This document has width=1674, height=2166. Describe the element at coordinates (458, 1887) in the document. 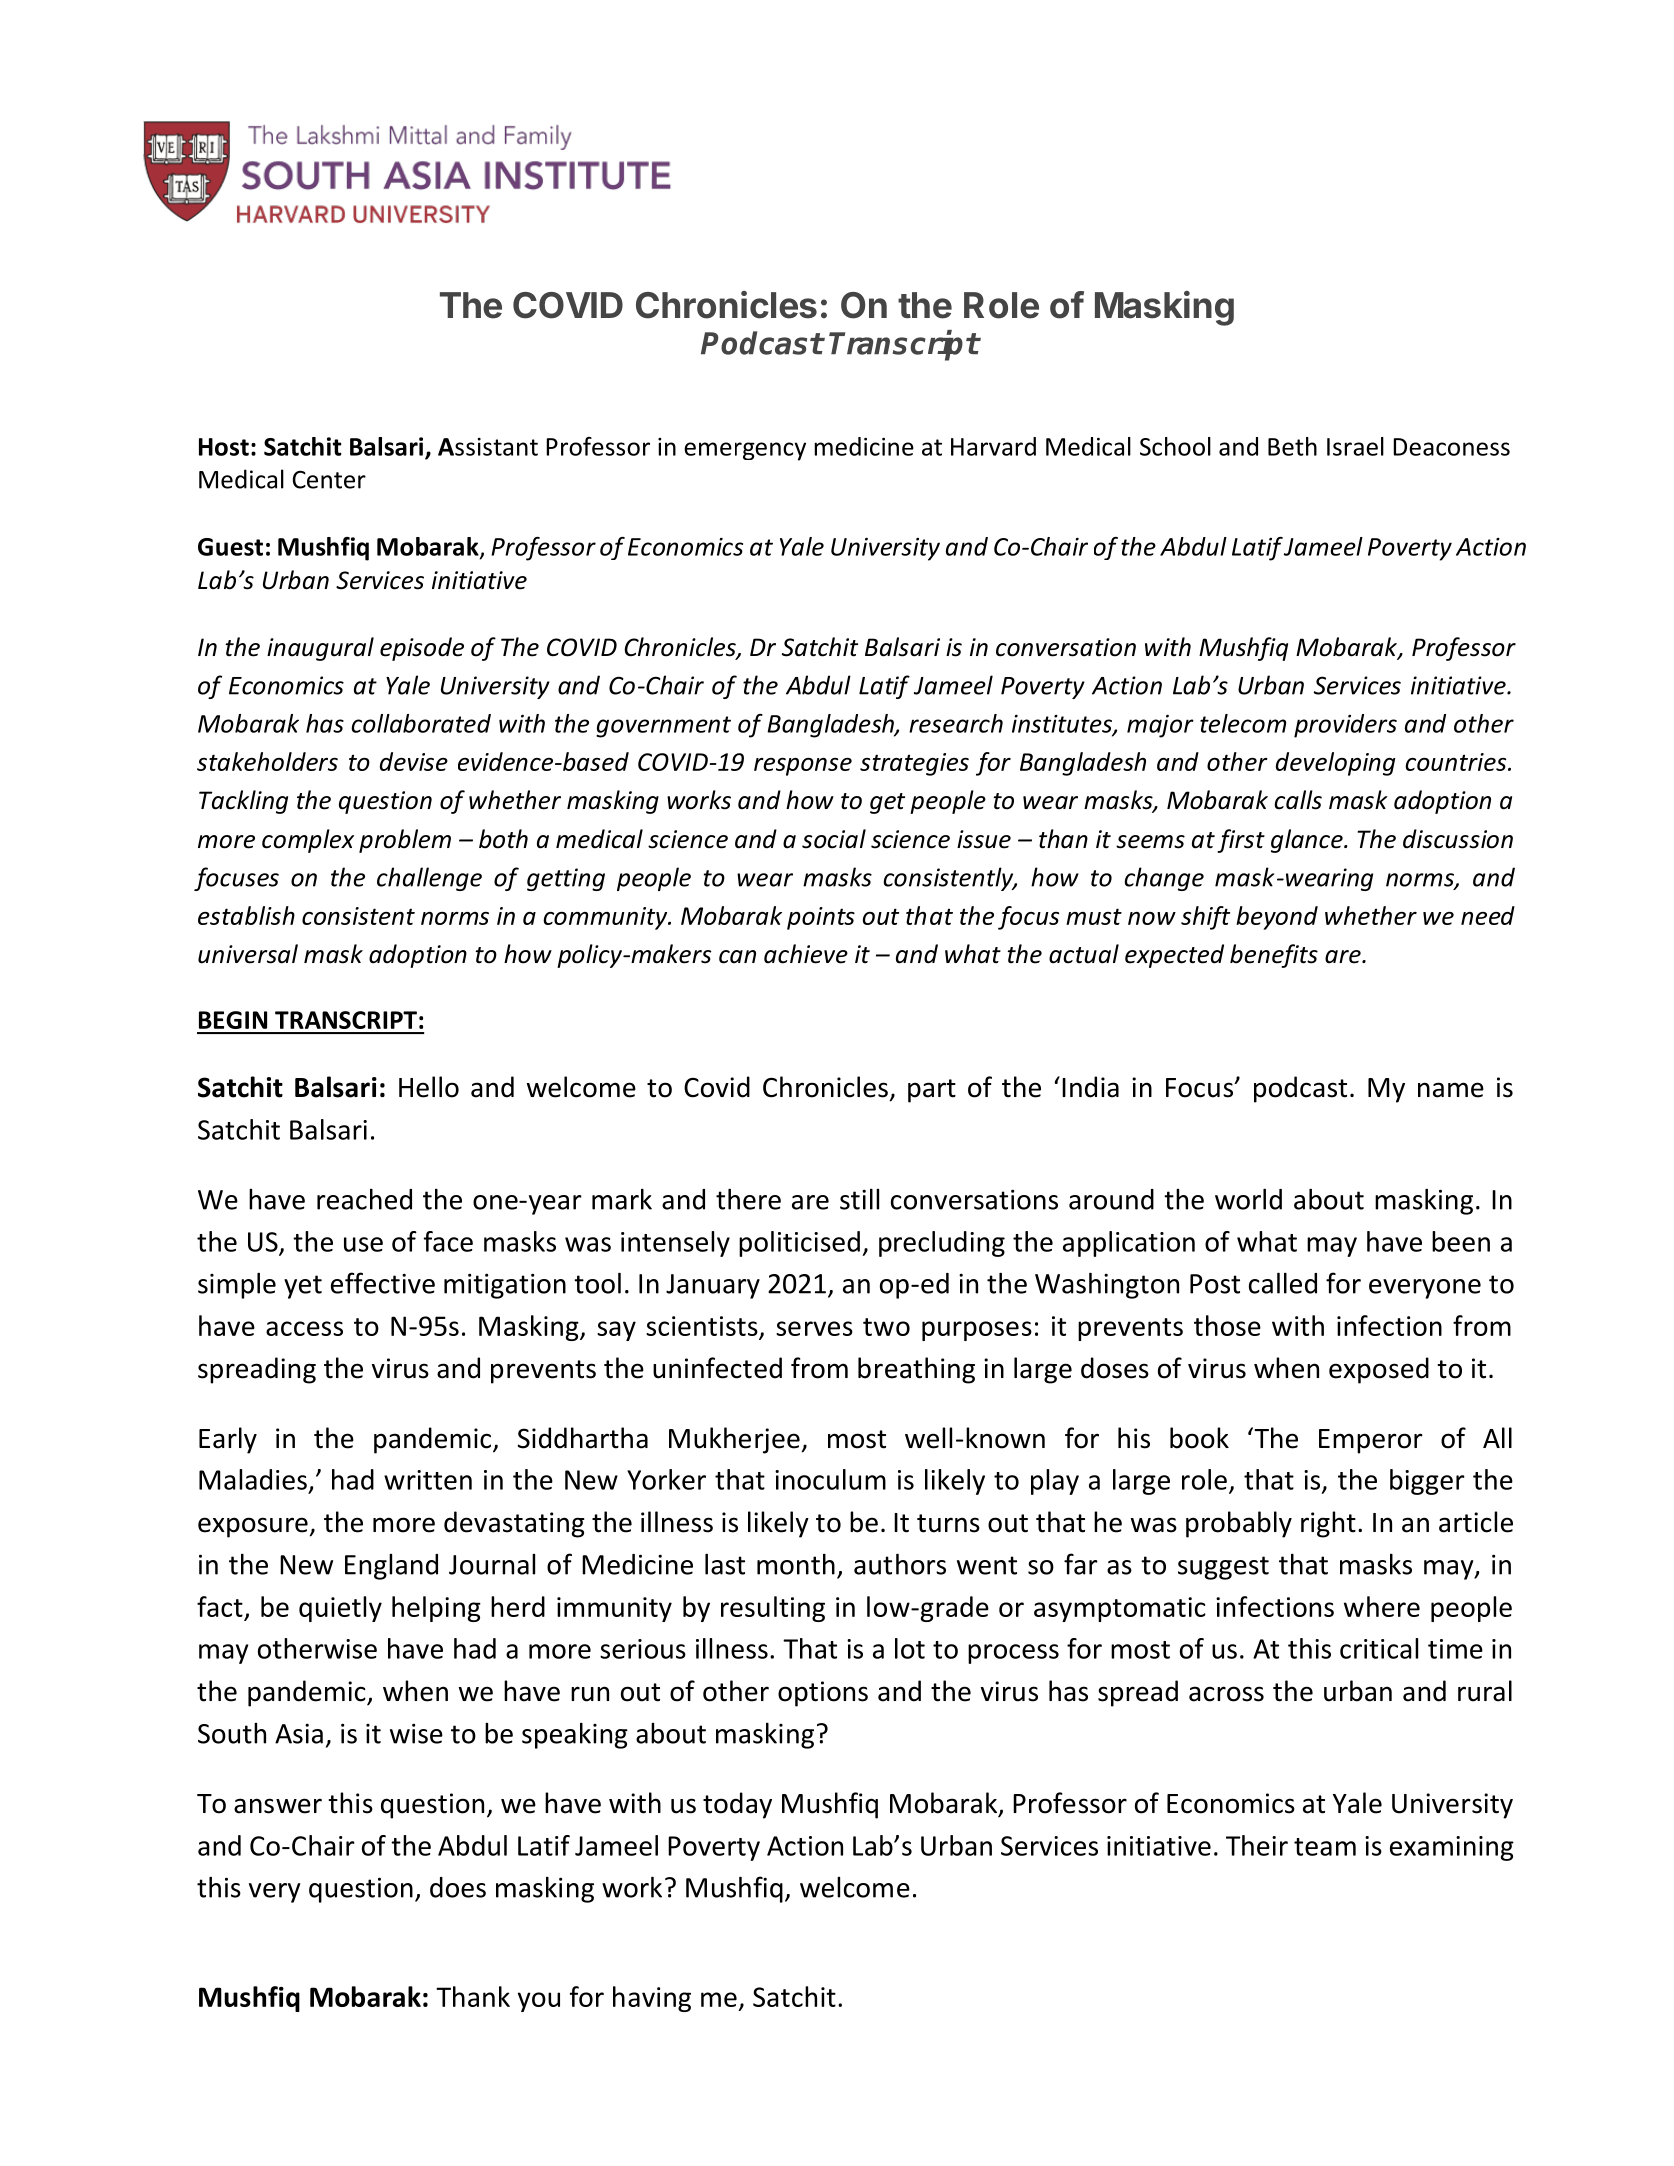

I see `does` at that location.
